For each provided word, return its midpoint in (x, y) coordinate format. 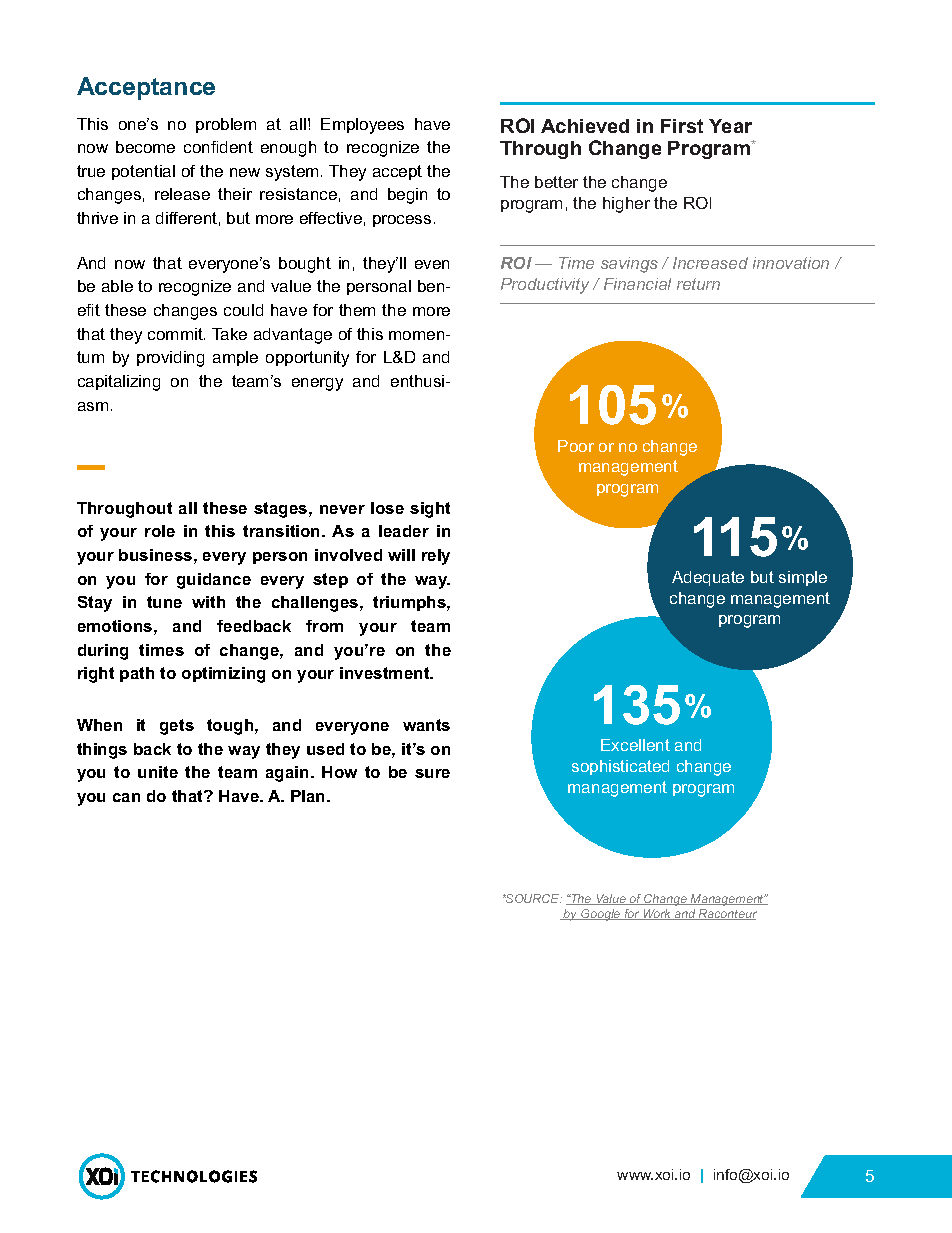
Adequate (708, 578)
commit (176, 334)
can (126, 797)
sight (430, 510)
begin (407, 196)
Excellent (635, 745)
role (160, 531)
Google (601, 915)
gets (177, 727)
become (145, 147)
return (698, 284)
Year (730, 126)
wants (426, 725)
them (357, 310)
